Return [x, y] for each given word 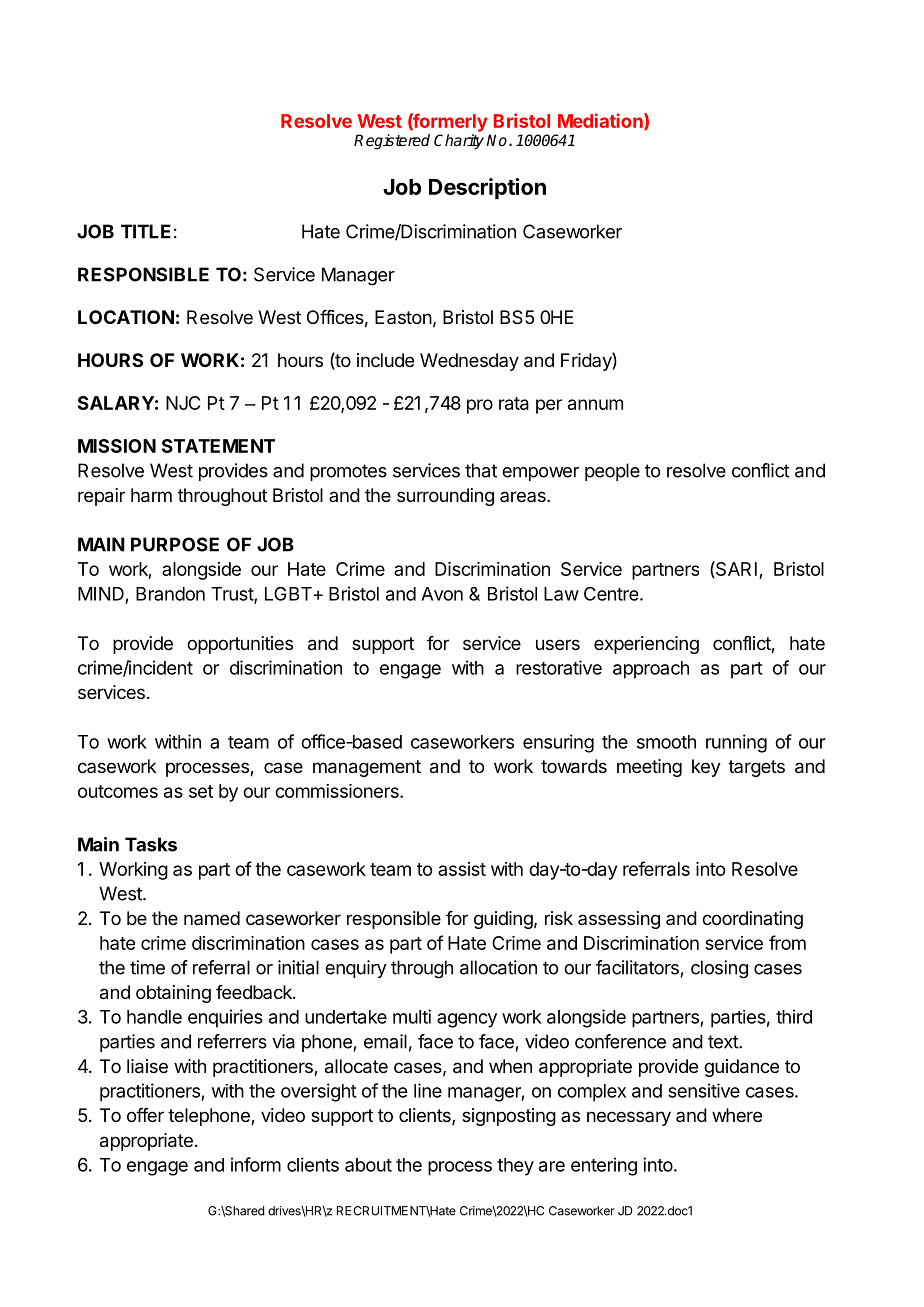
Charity [459, 142]
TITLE [146, 231]
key [706, 768]
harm [151, 495]
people [612, 472]
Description [487, 189]
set [201, 791]
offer [145, 1115]
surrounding [445, 497]
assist [462, 869]
